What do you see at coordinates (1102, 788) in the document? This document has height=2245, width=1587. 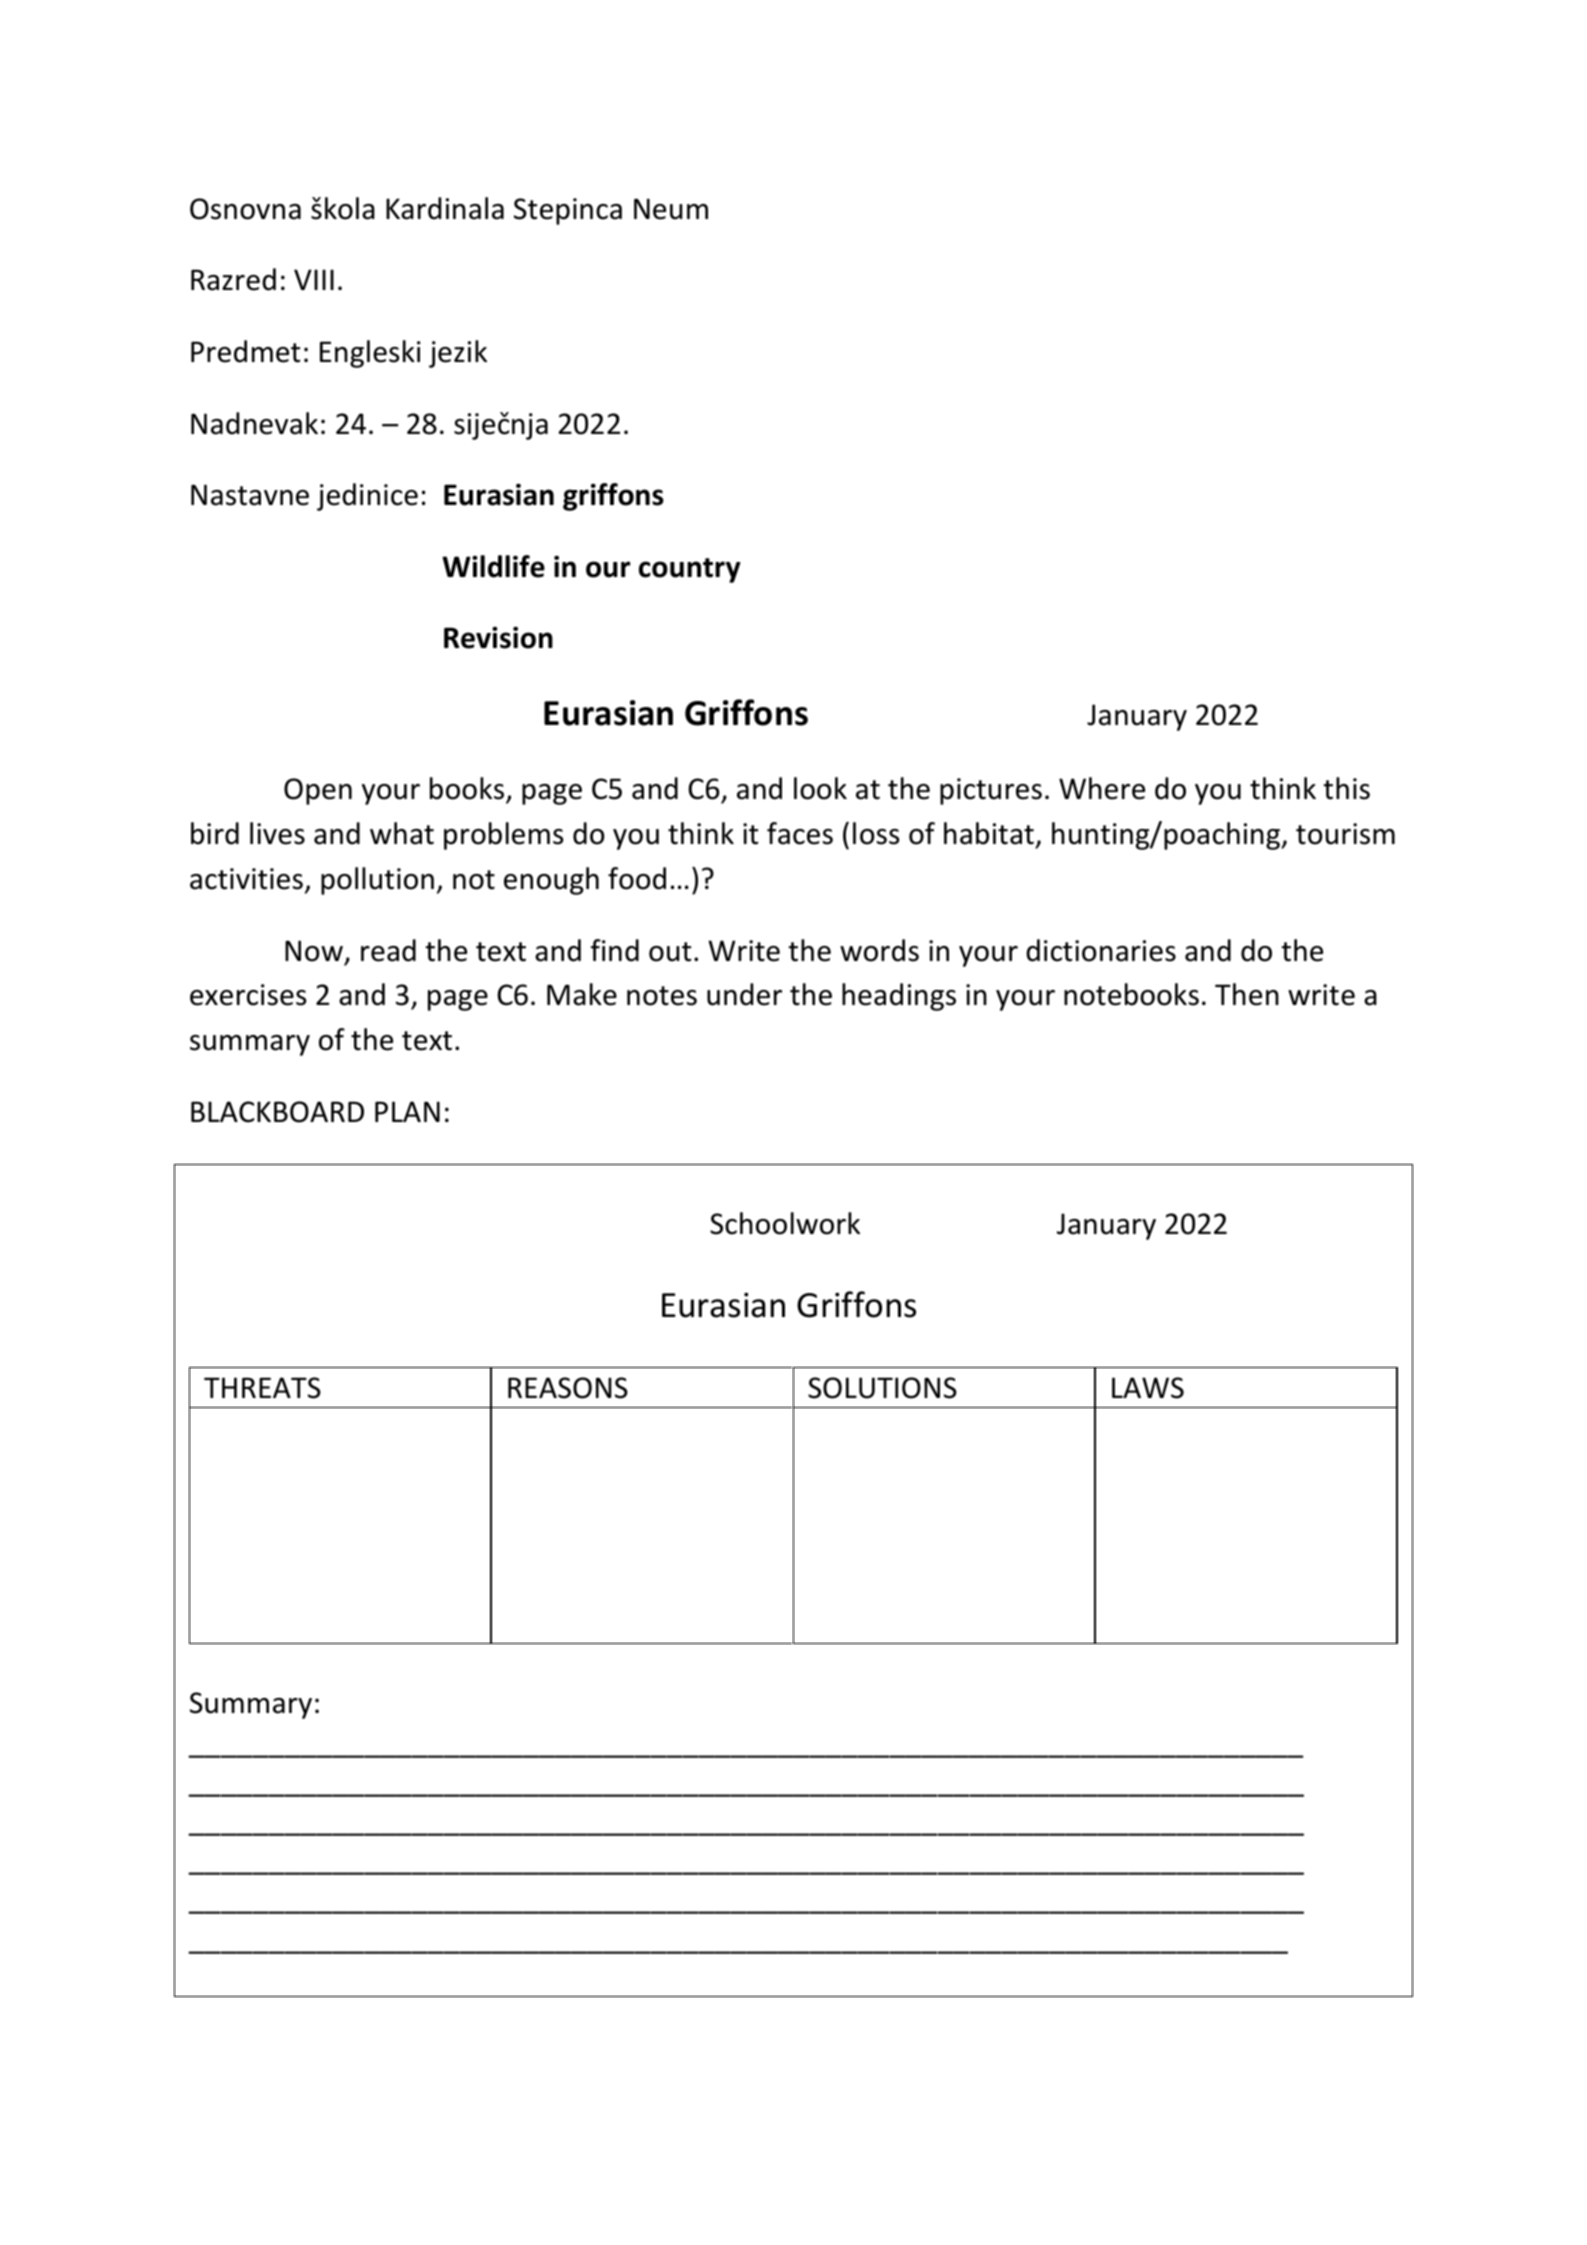 I see `Where` at bounding box center [1102, 788].
